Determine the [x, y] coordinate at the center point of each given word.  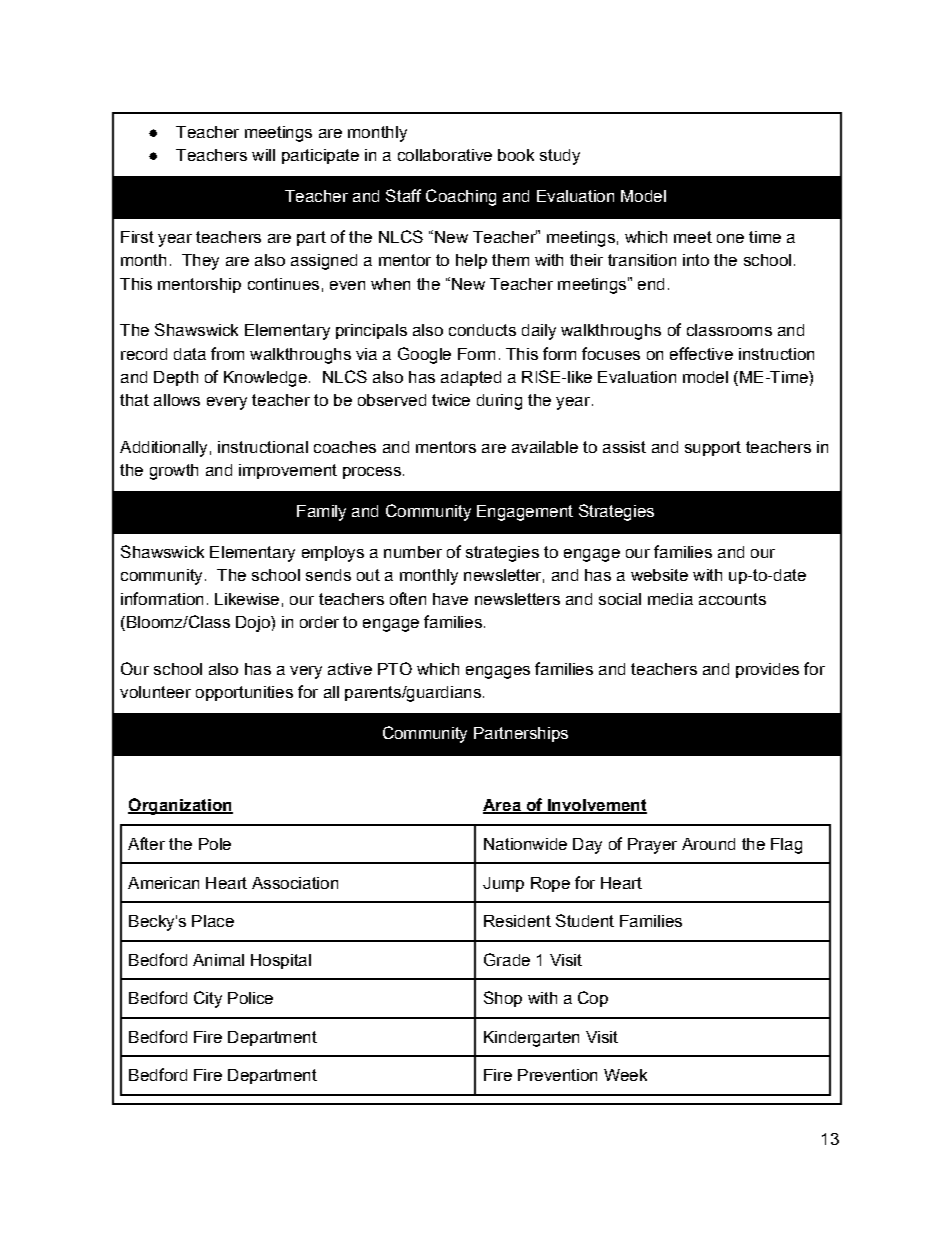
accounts [732, 599]
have [450, 599]
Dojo [254, 624]
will [263, 155]
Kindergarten [531, 1039]
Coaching [461, 197]
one [730, 238]
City [208, 999]
